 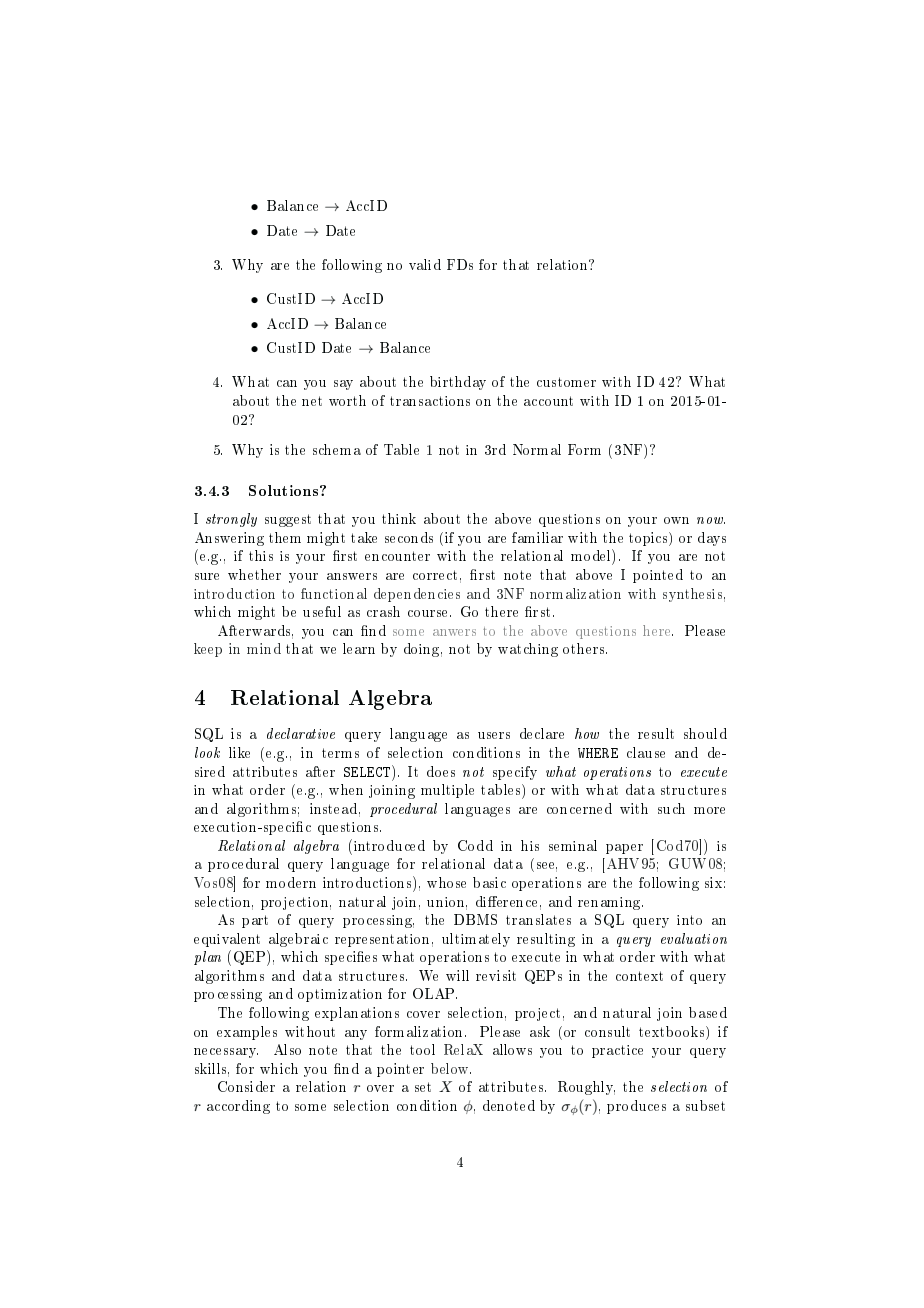 What do you see at coordinates (566, 382) in the screenshot?
I see `customer` at bounding box center [566, 382].
